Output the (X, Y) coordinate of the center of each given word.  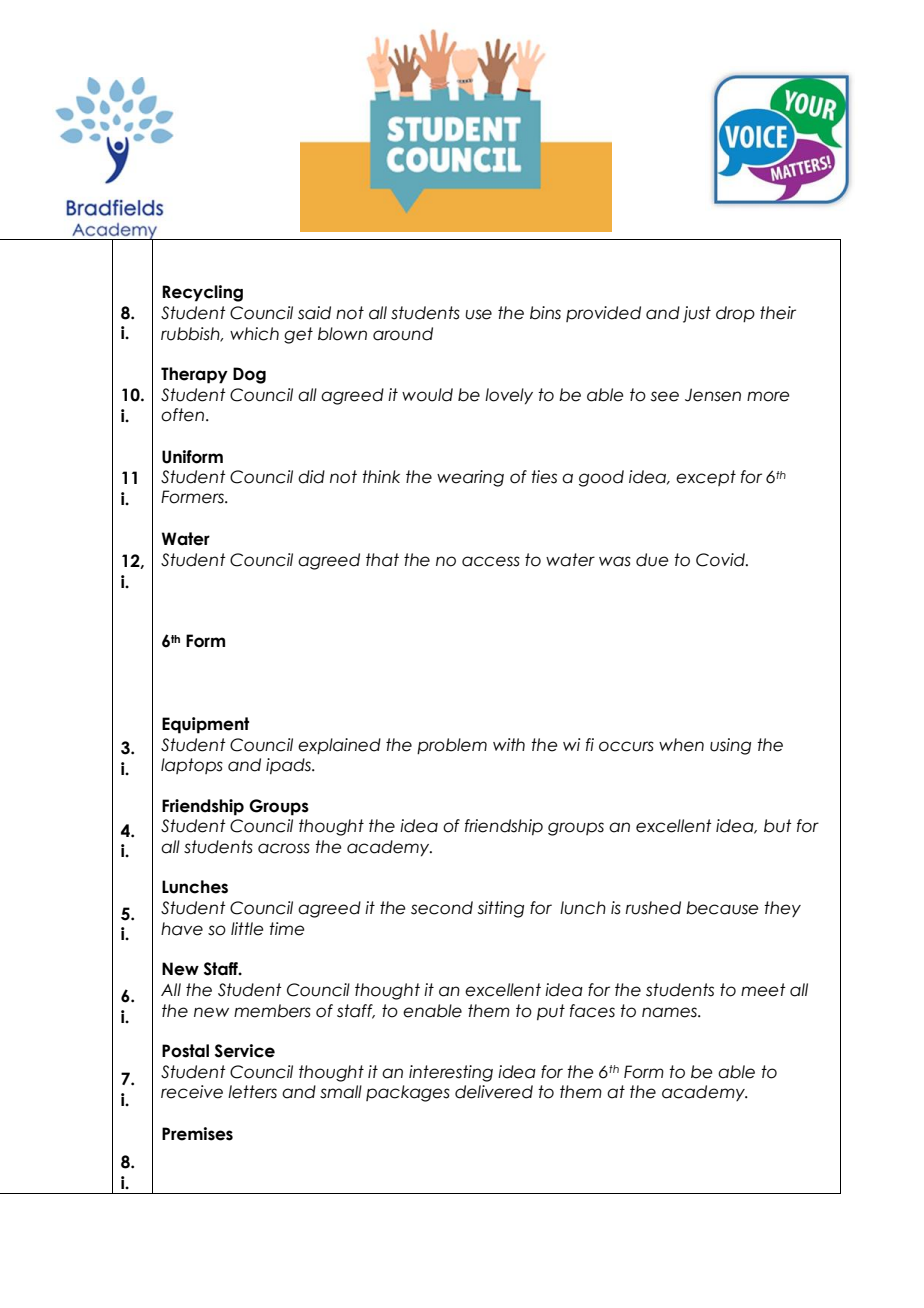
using (730, 746)
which (254, 334)
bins (545, 313)
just (697, 314)
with (509, 744)
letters (252, 1092)
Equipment (205, 725)
